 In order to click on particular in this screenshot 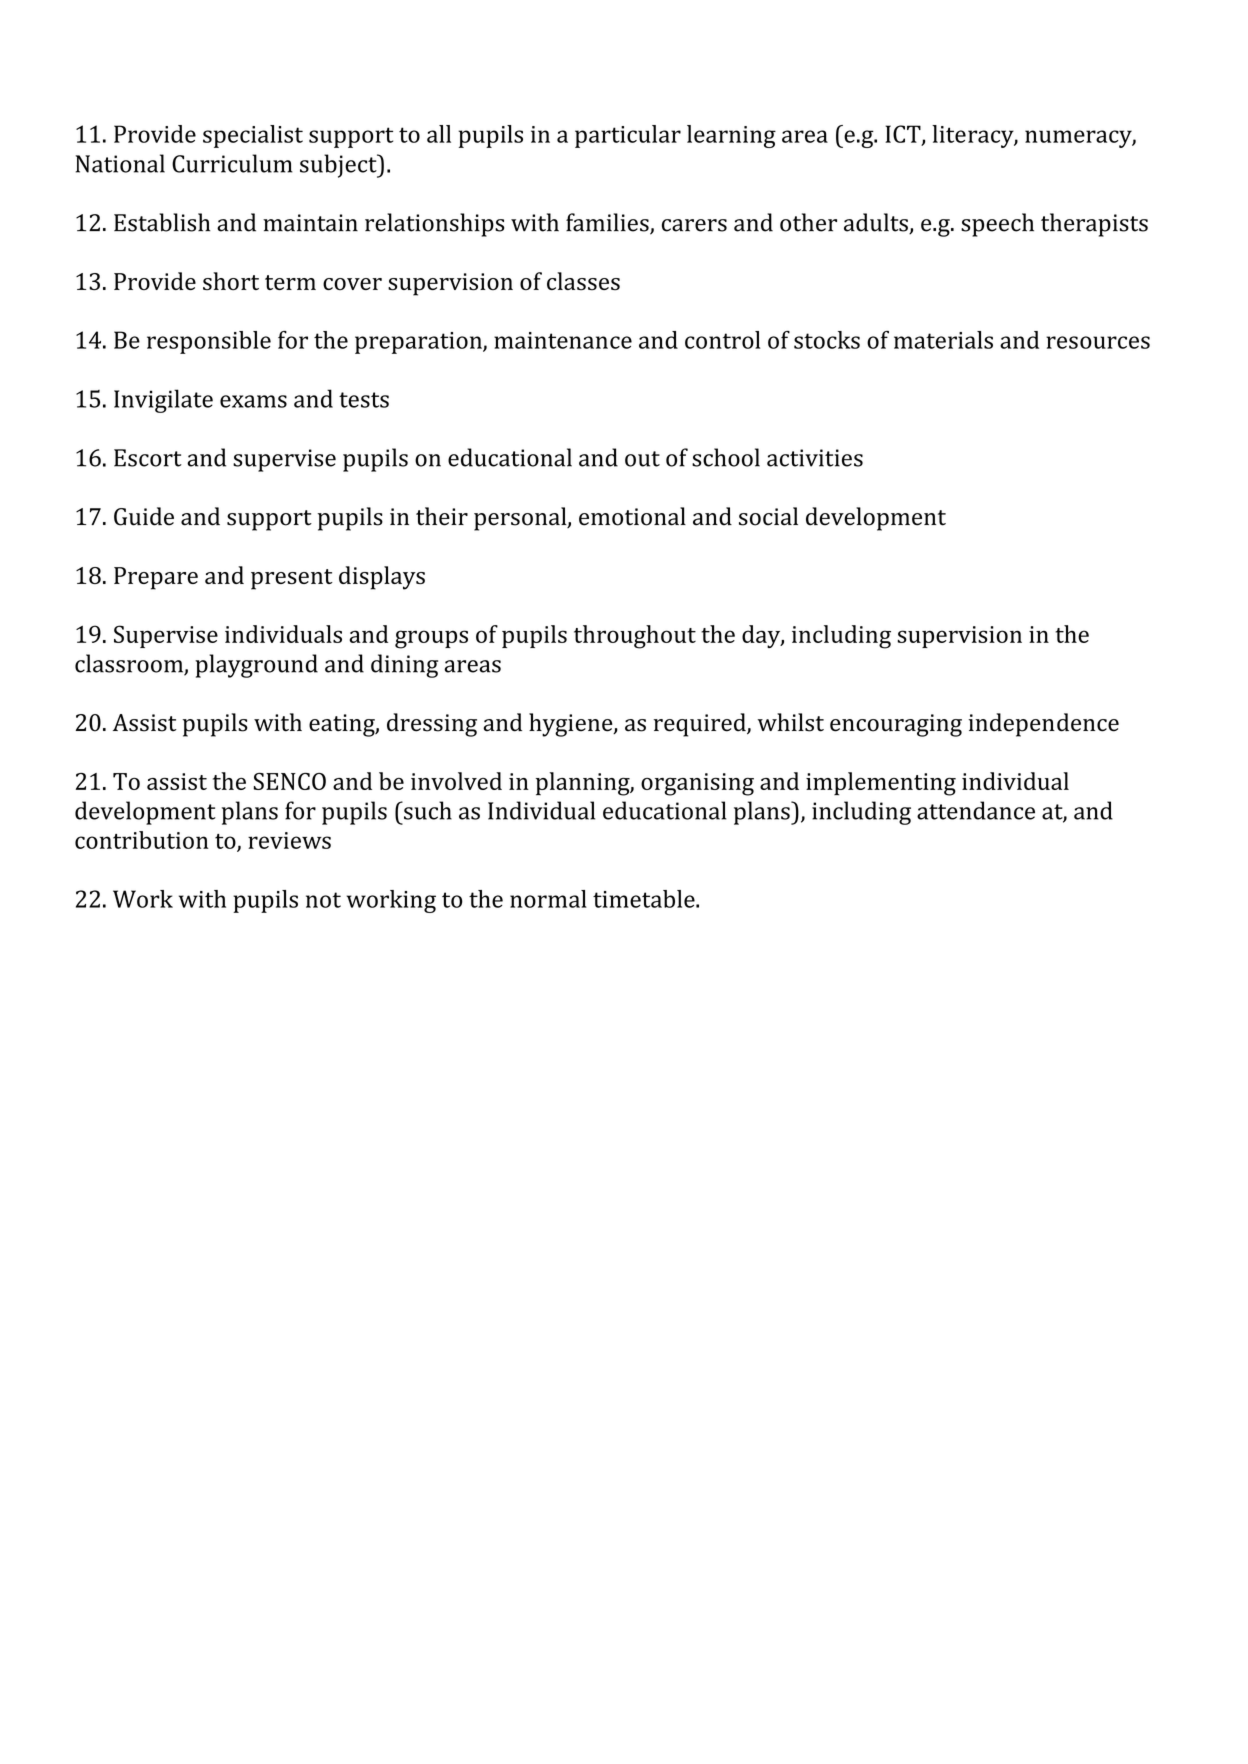, I will do `click(628, 136)`.
